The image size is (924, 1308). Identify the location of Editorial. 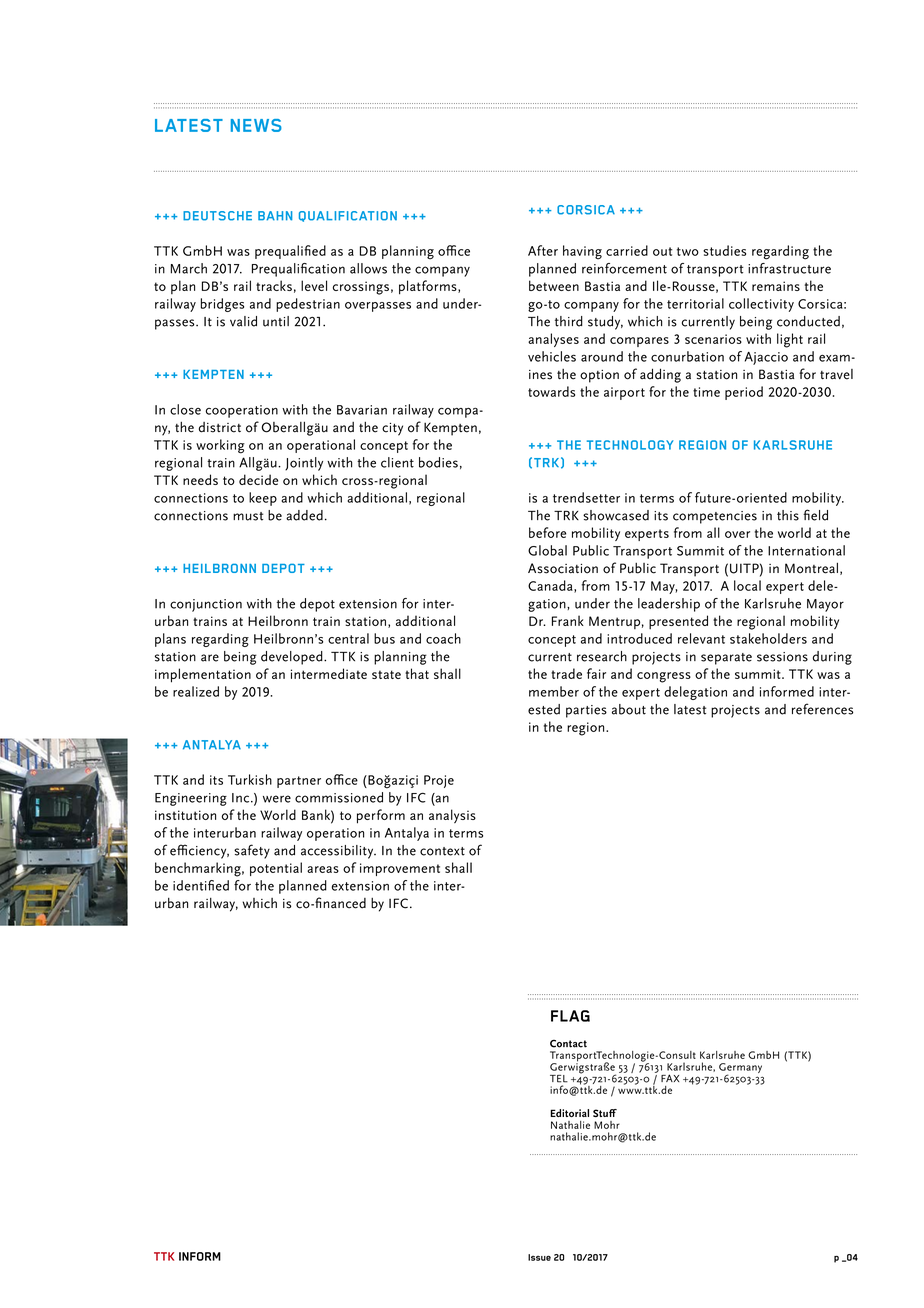
(569, 1113).
